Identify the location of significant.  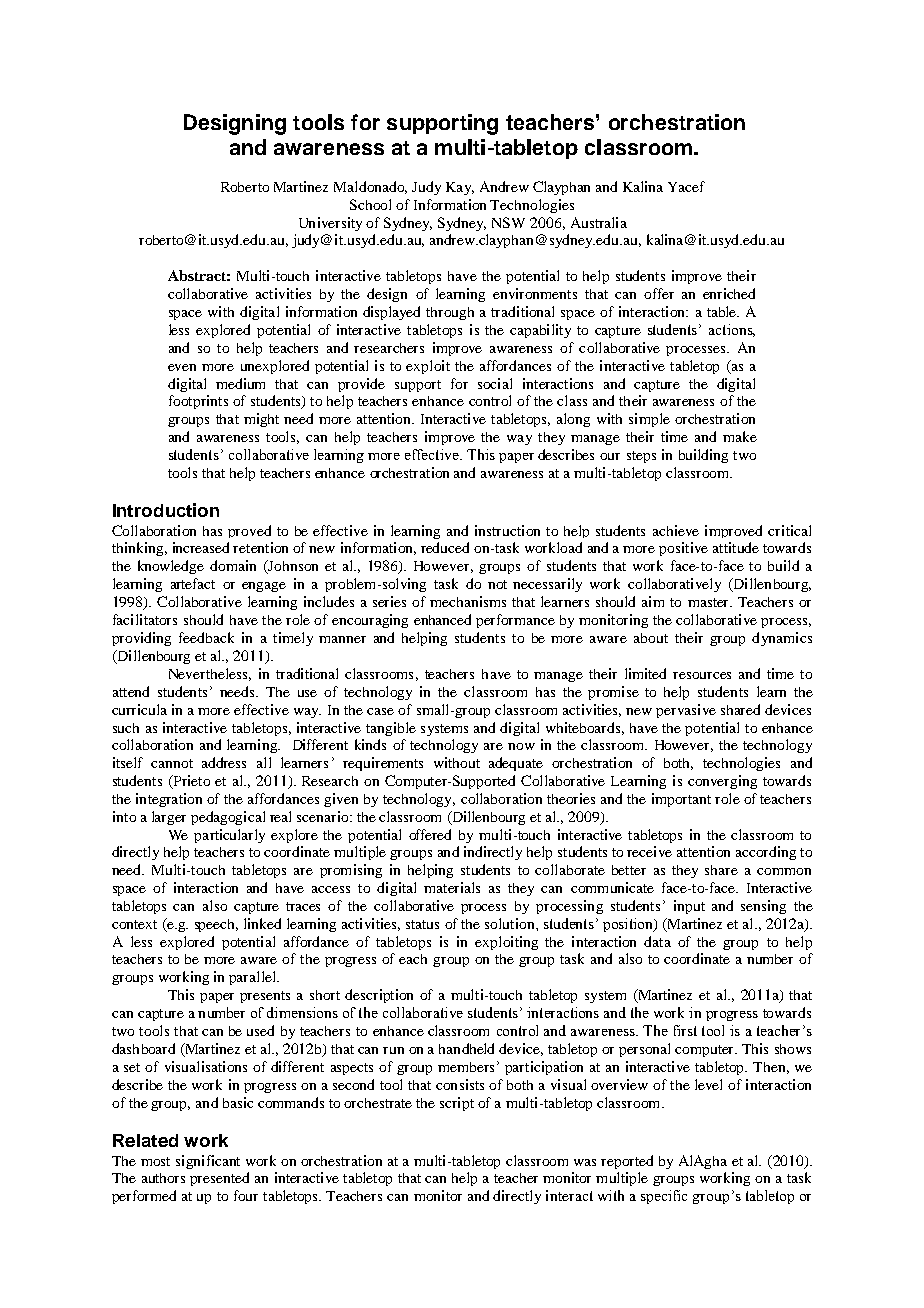
(208, 1162).
